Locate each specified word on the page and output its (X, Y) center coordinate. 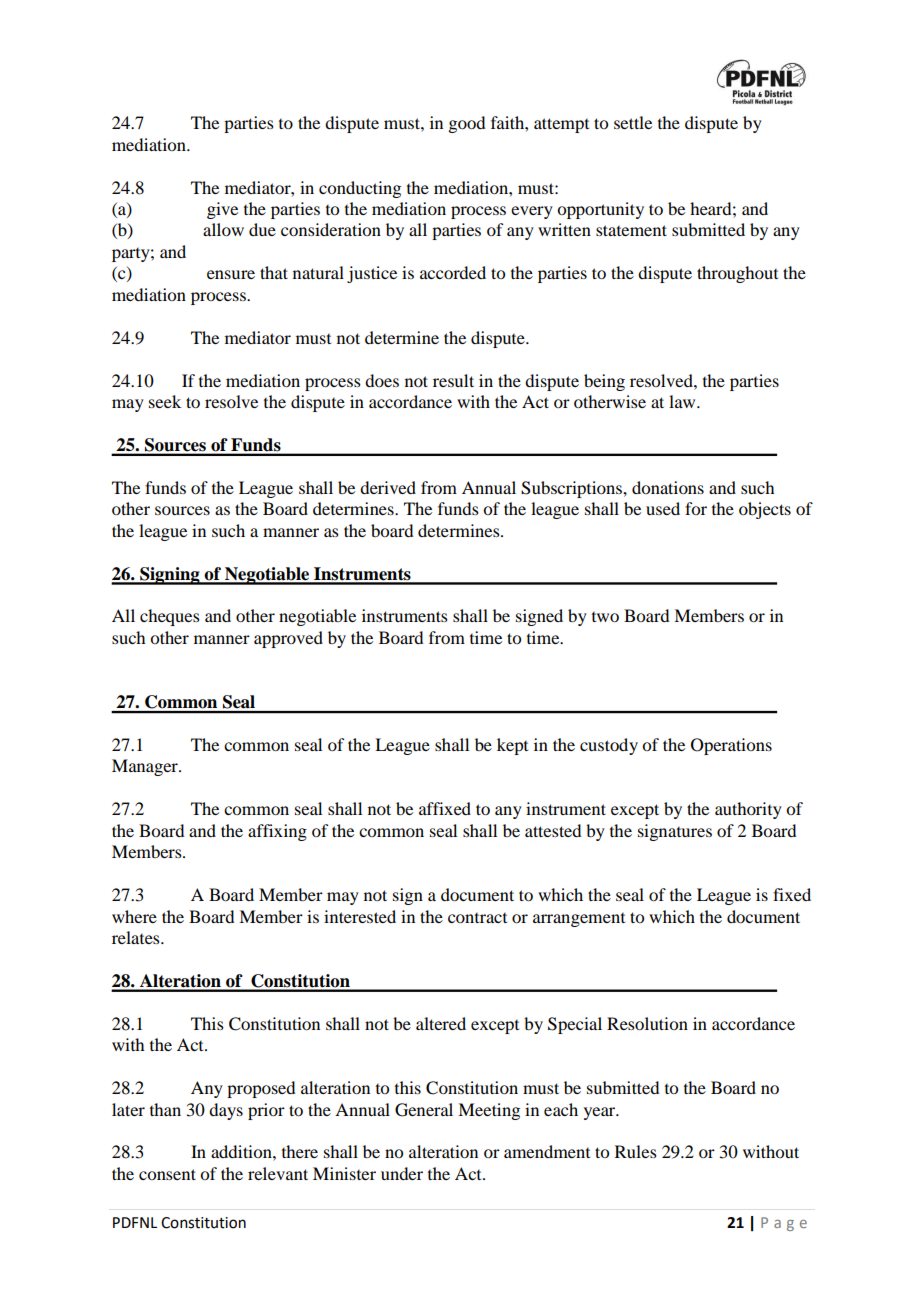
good (466, 124)
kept (512, 746)
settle (633, 122)
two (605, 617)
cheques (170, 617)
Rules (636, 1151)
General (424, 1110)
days (226, 1111)
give (222, 210)
